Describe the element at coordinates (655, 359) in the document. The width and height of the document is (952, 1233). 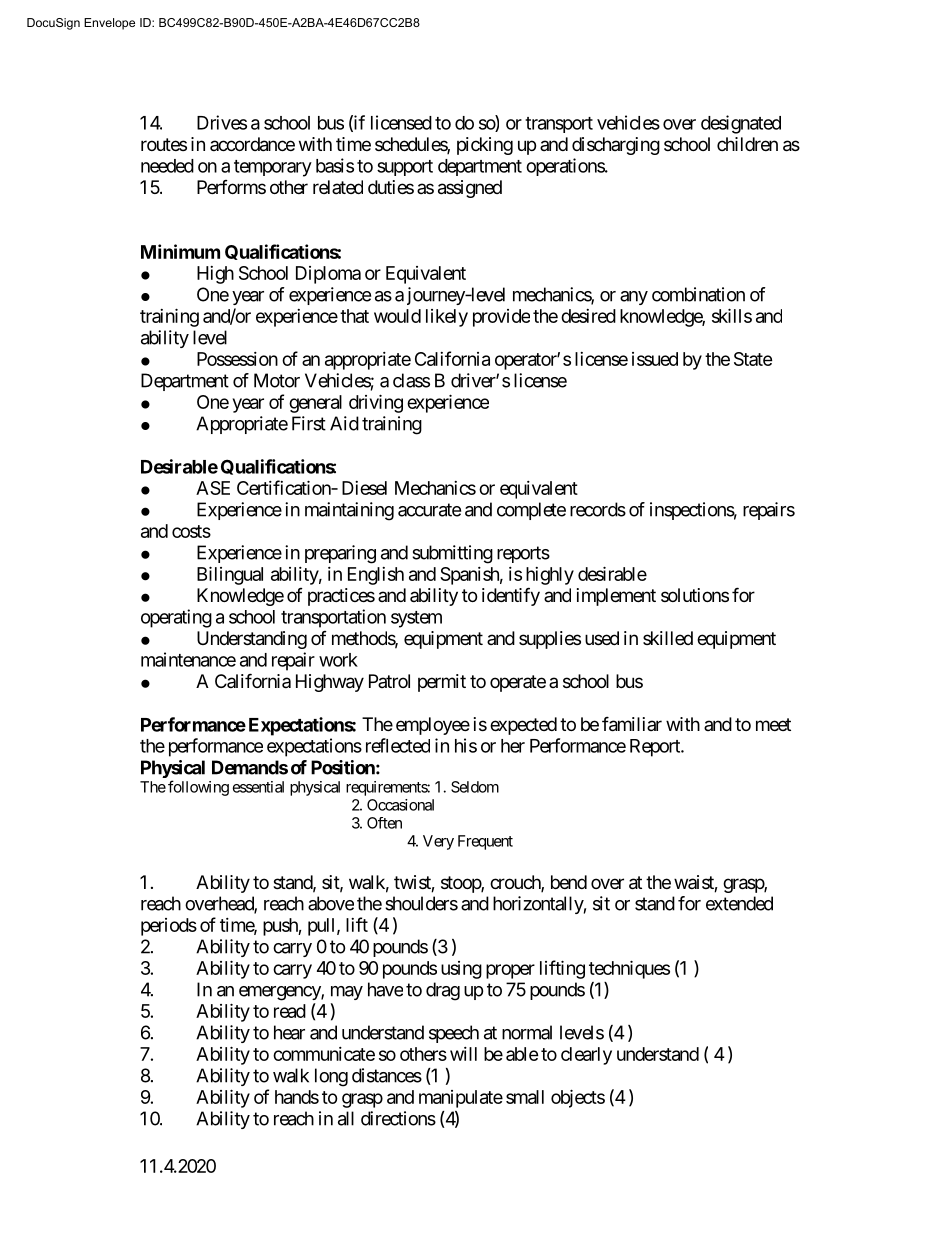
I see `issued` at that location.
